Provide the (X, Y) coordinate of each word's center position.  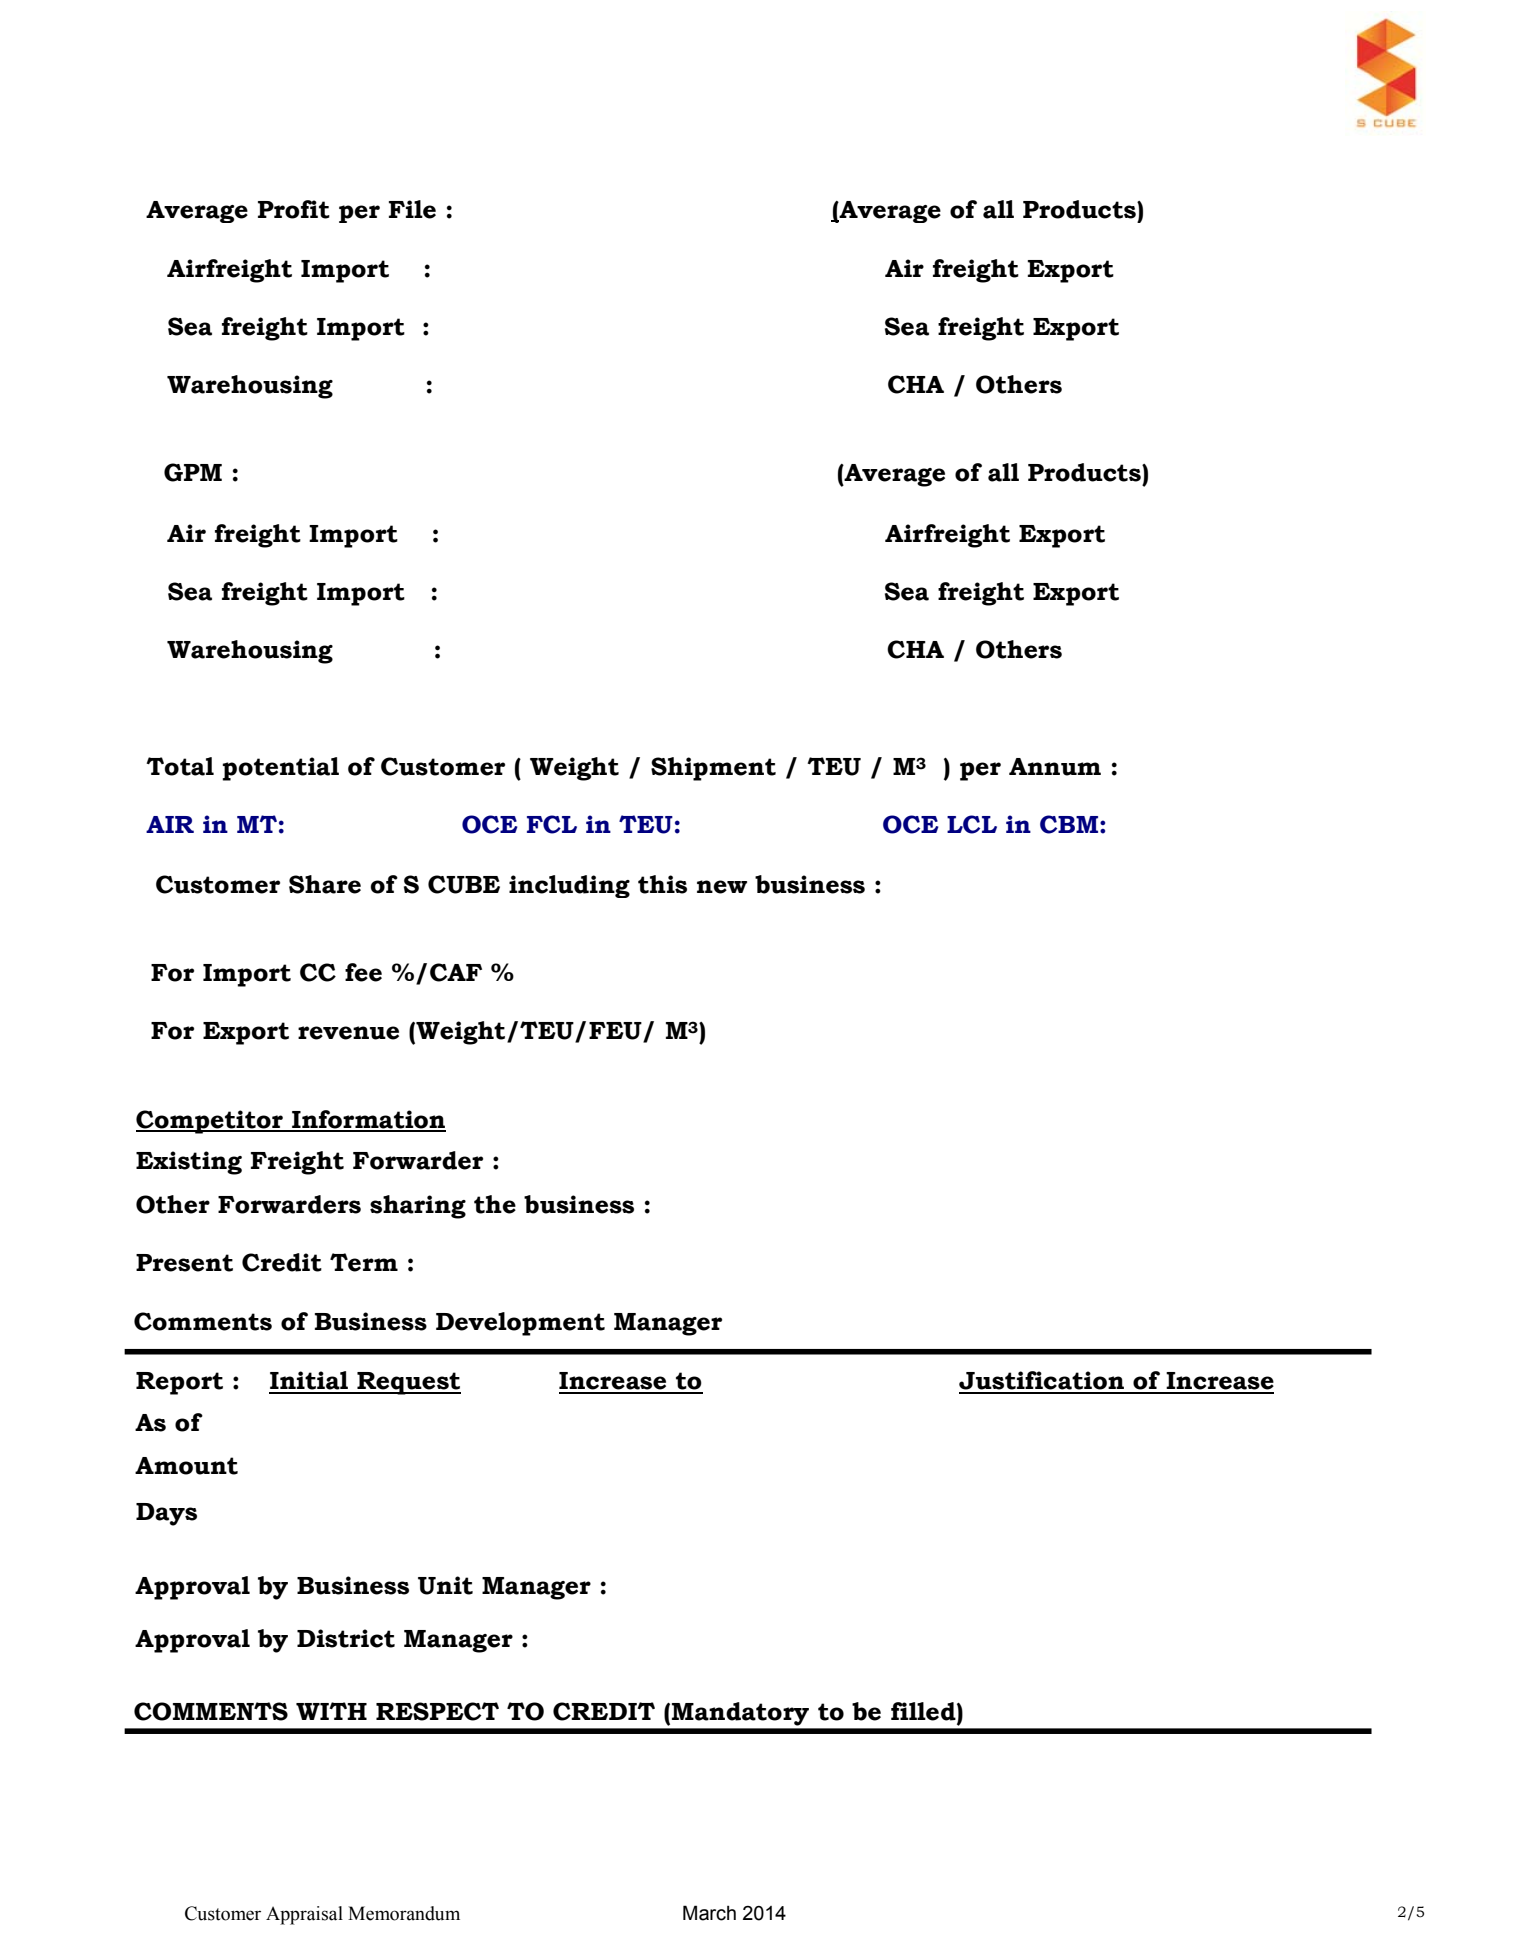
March (709, 1913)
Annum (1055, 767)
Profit (294, 209)
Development (520, 1324)
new (722, 887)
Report (179, 1383)
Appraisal (304, 1915)
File (412, 209)
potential (280, 769)
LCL (972, 824)
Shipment (713, 769)
